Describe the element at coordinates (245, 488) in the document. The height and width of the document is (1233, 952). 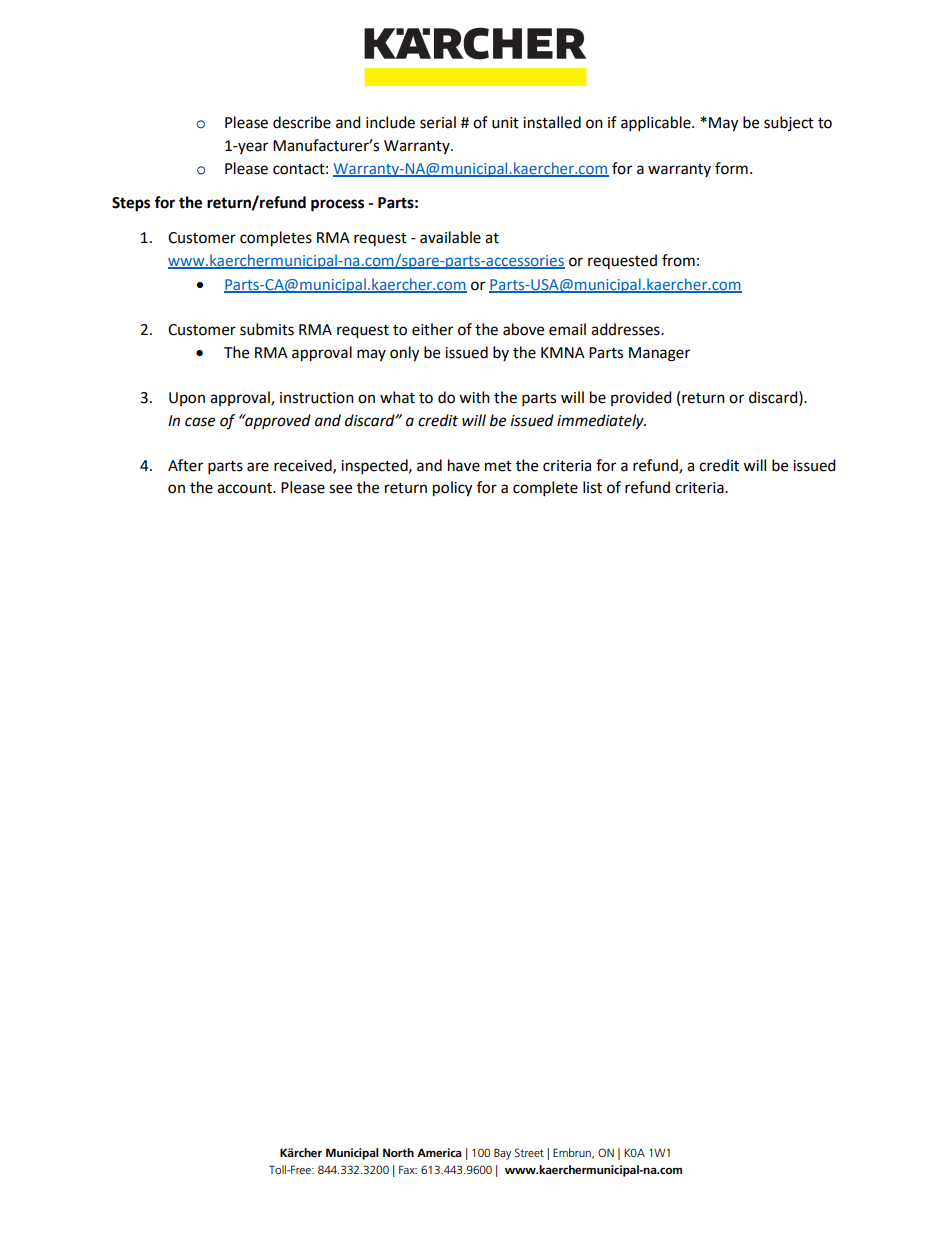
I see `account` at that location.
